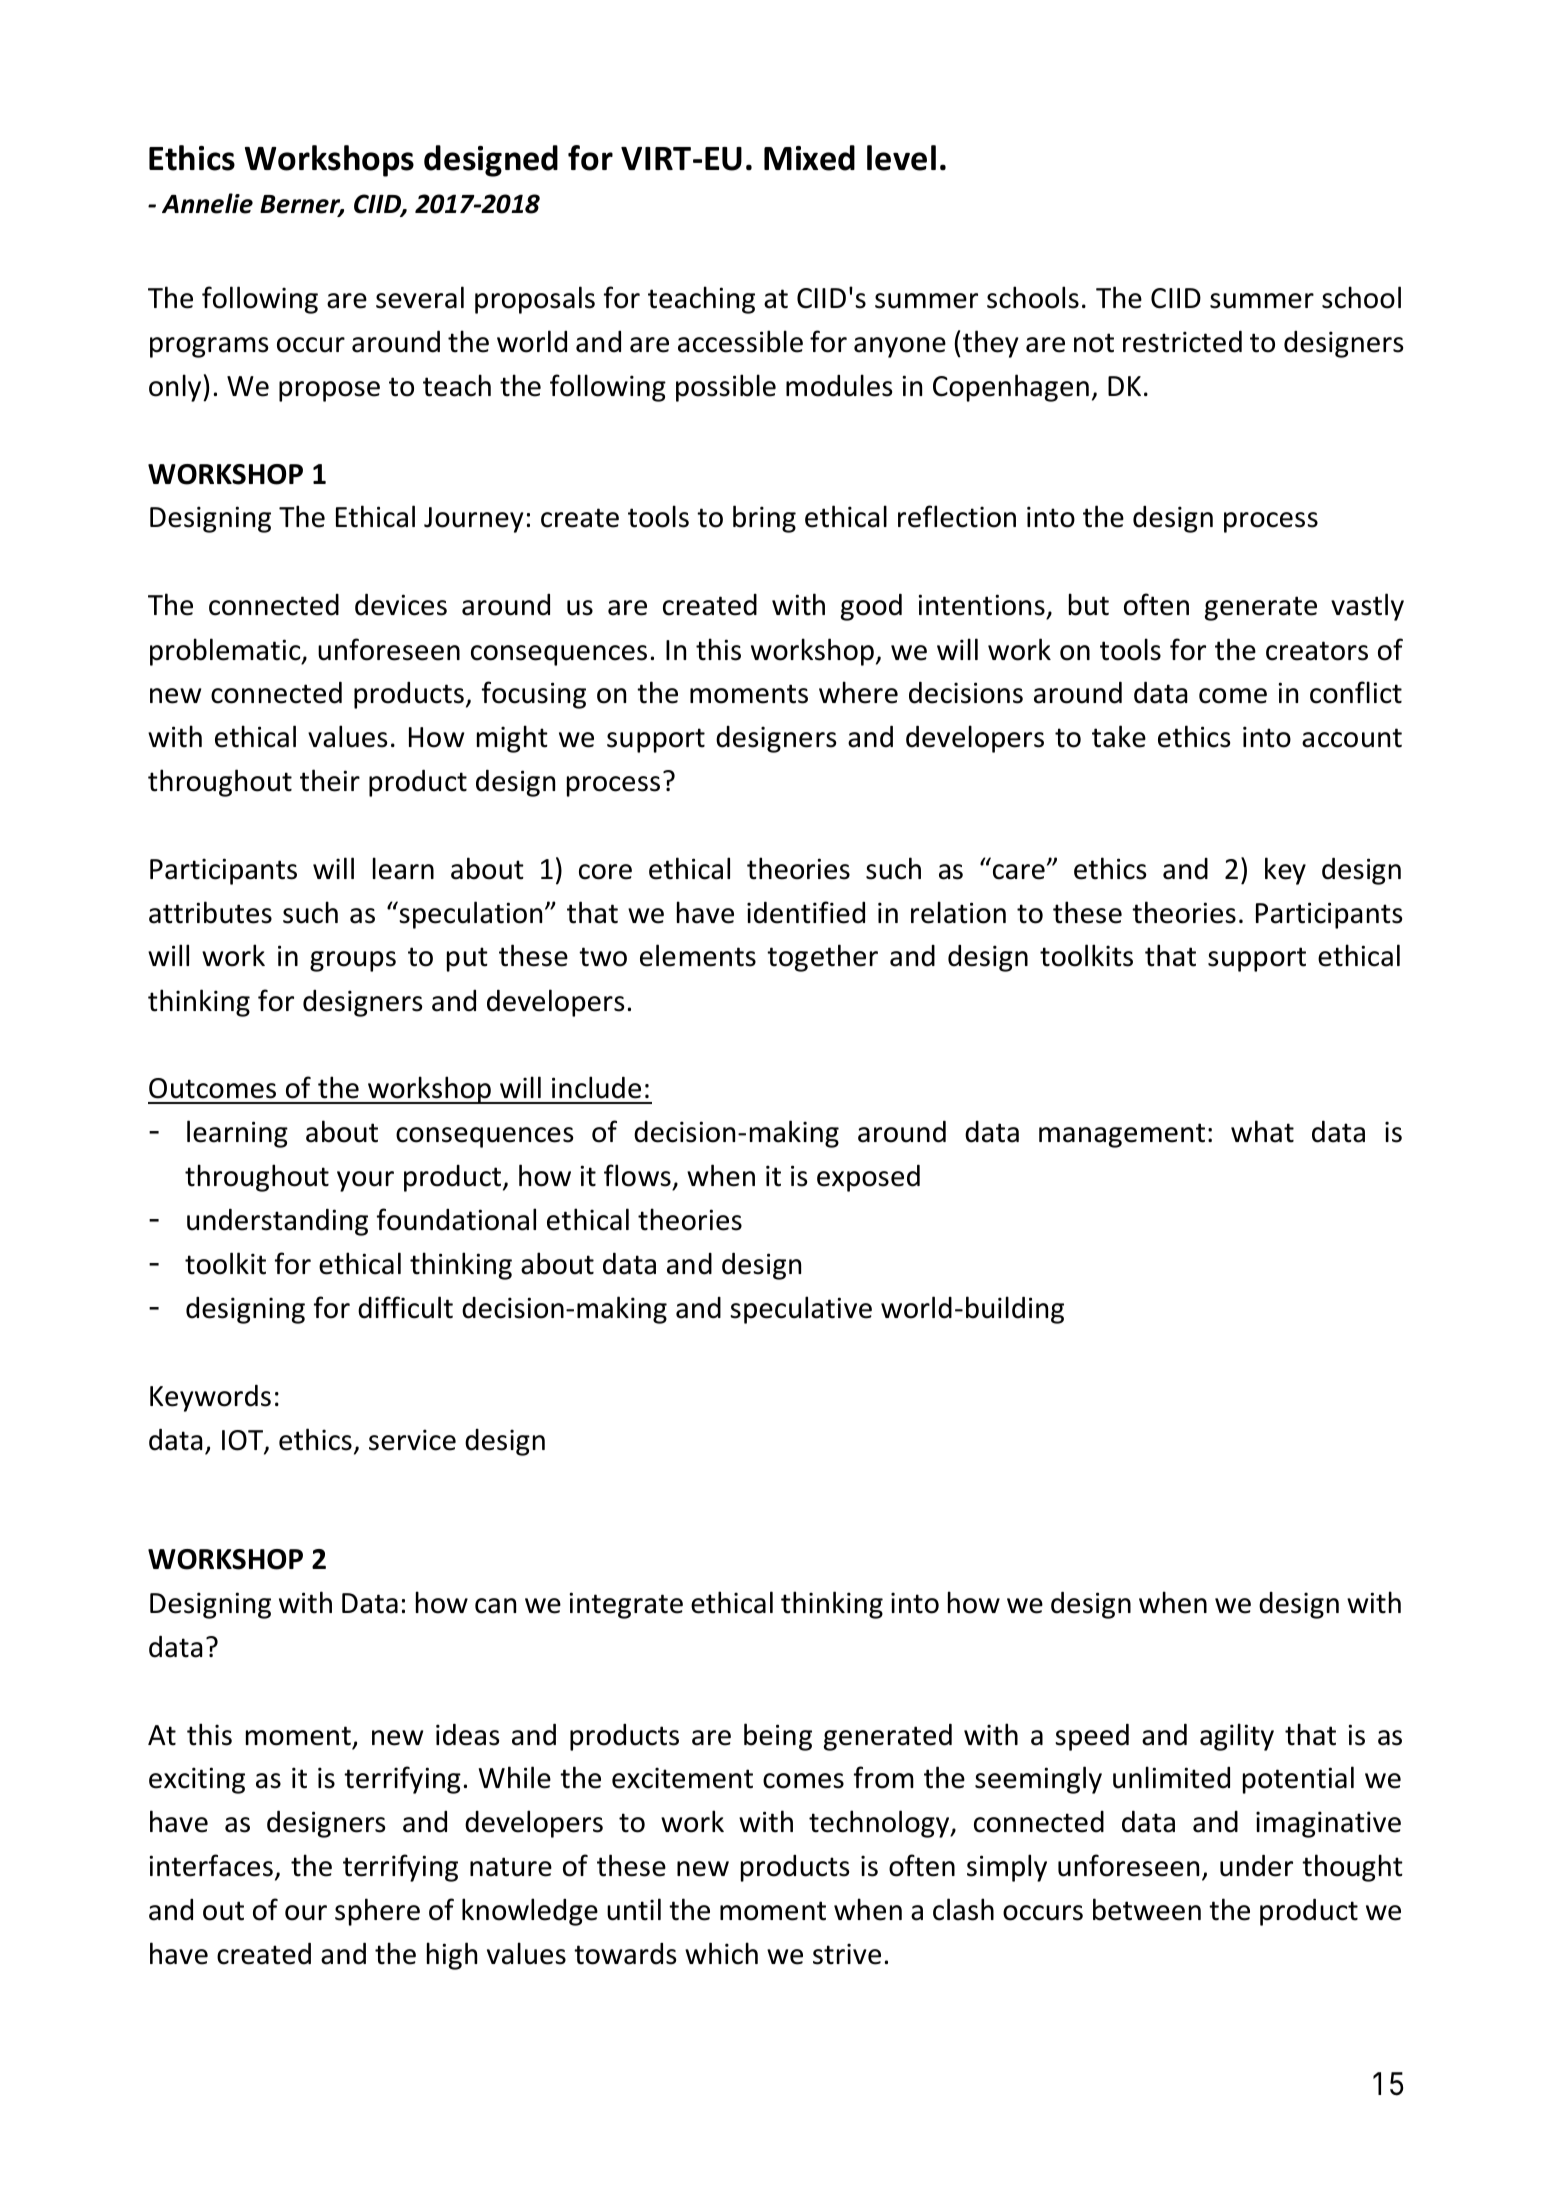 This image has height=2194, width=1551. I want to click on groups, so click(353, 961).
